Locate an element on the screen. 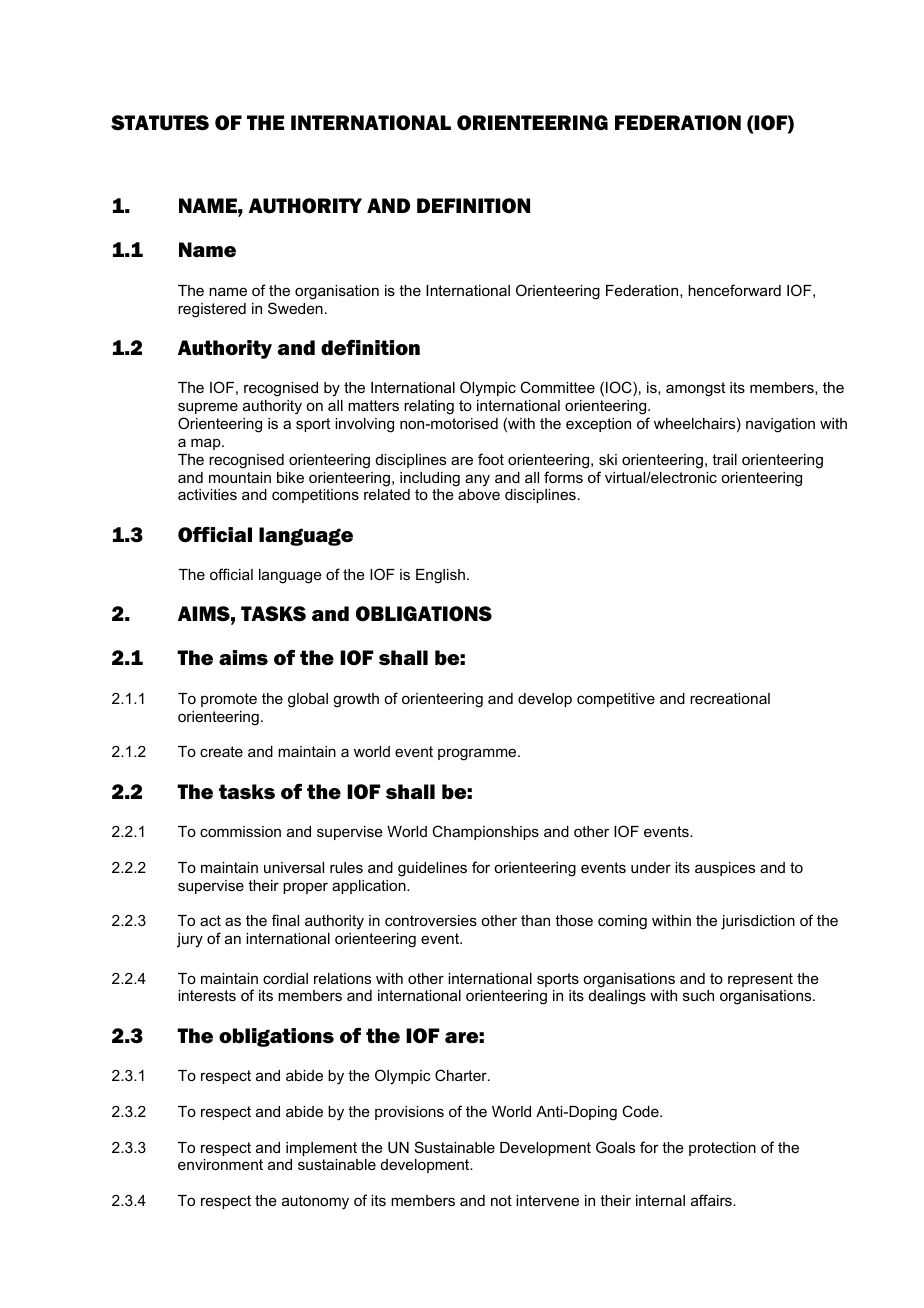 The width and height of the screenshot is (924, 1308). not is located at coordinates (501, 1200).
